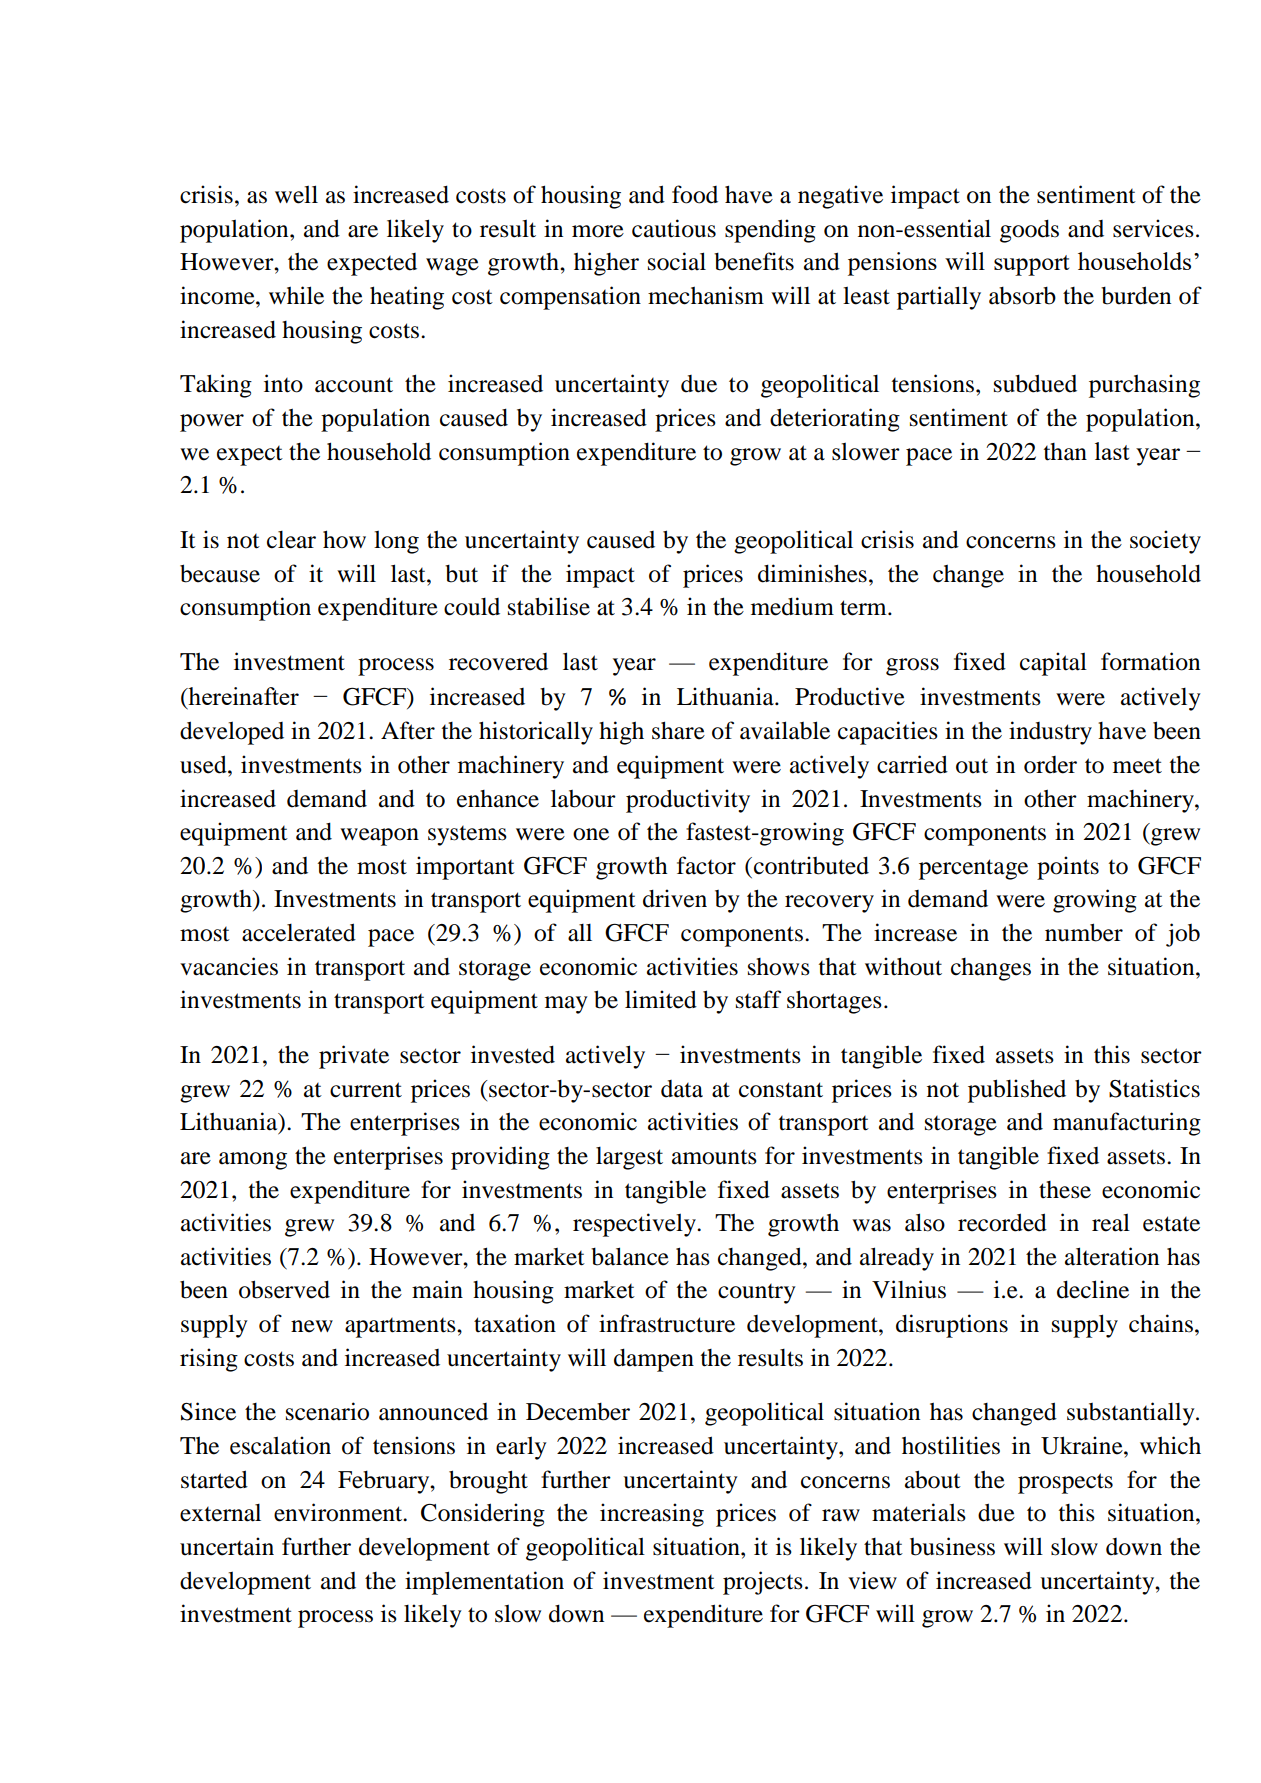 The height and width of the screenshot is (1783, 1261). Describe the element at coordinates (232, 733) in the screenshot. I see `developed` at that location.
